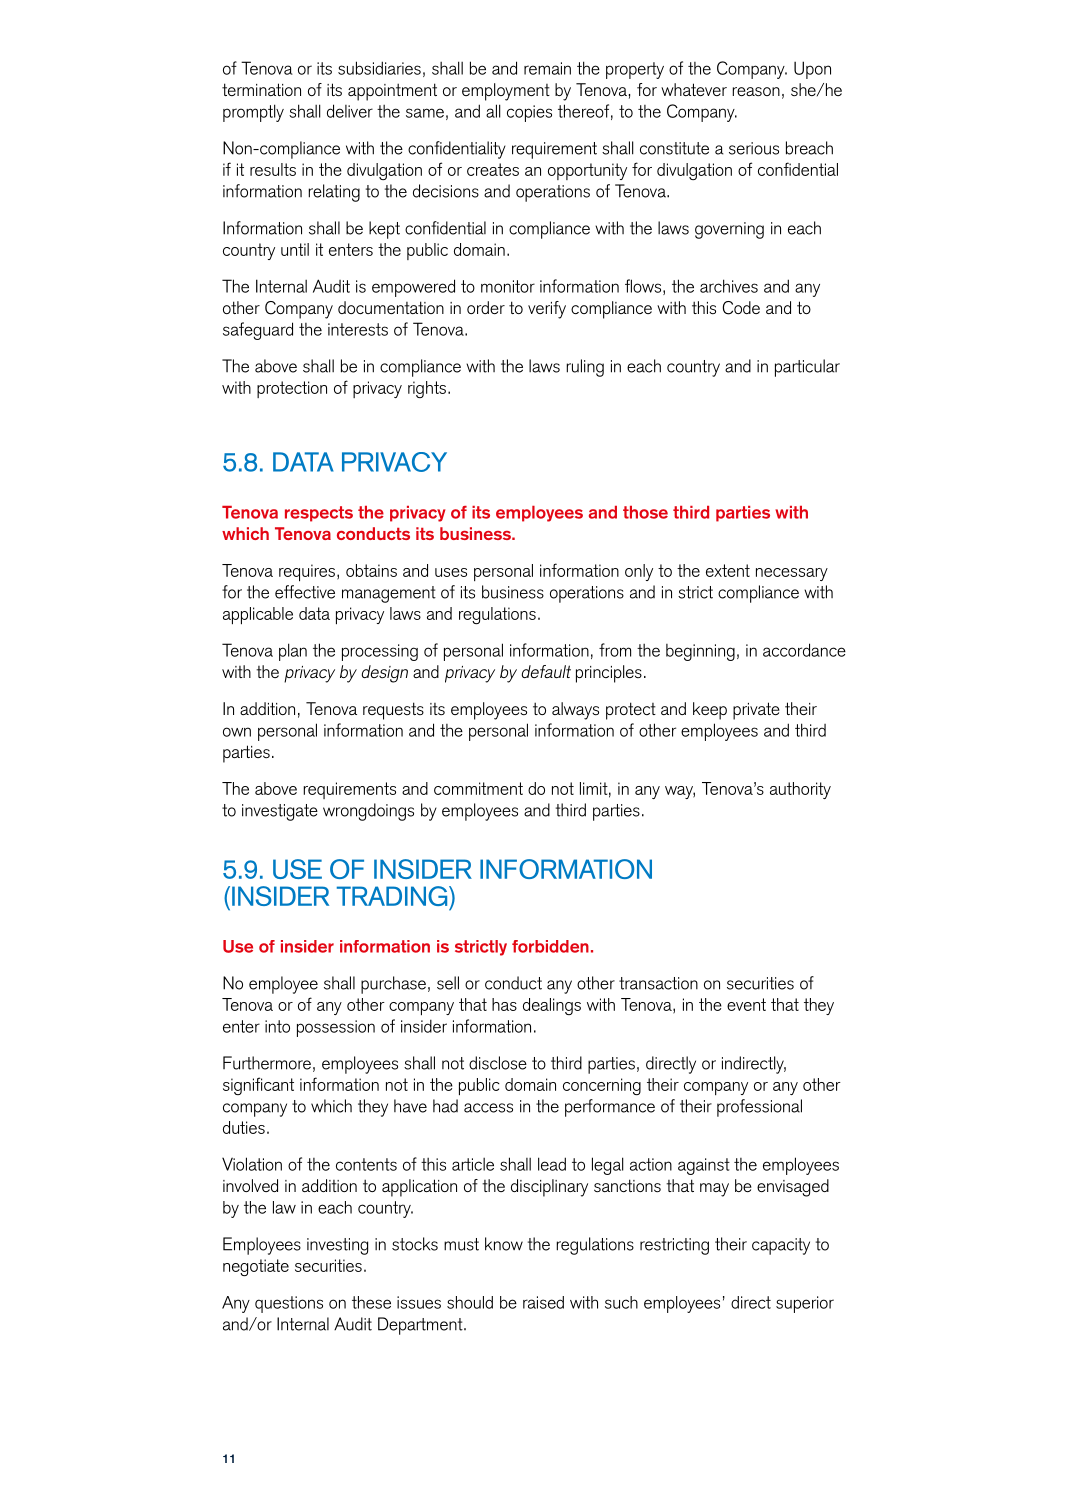 This document has height=1510, width=1068. I want to click on private, so click(756, 711).
